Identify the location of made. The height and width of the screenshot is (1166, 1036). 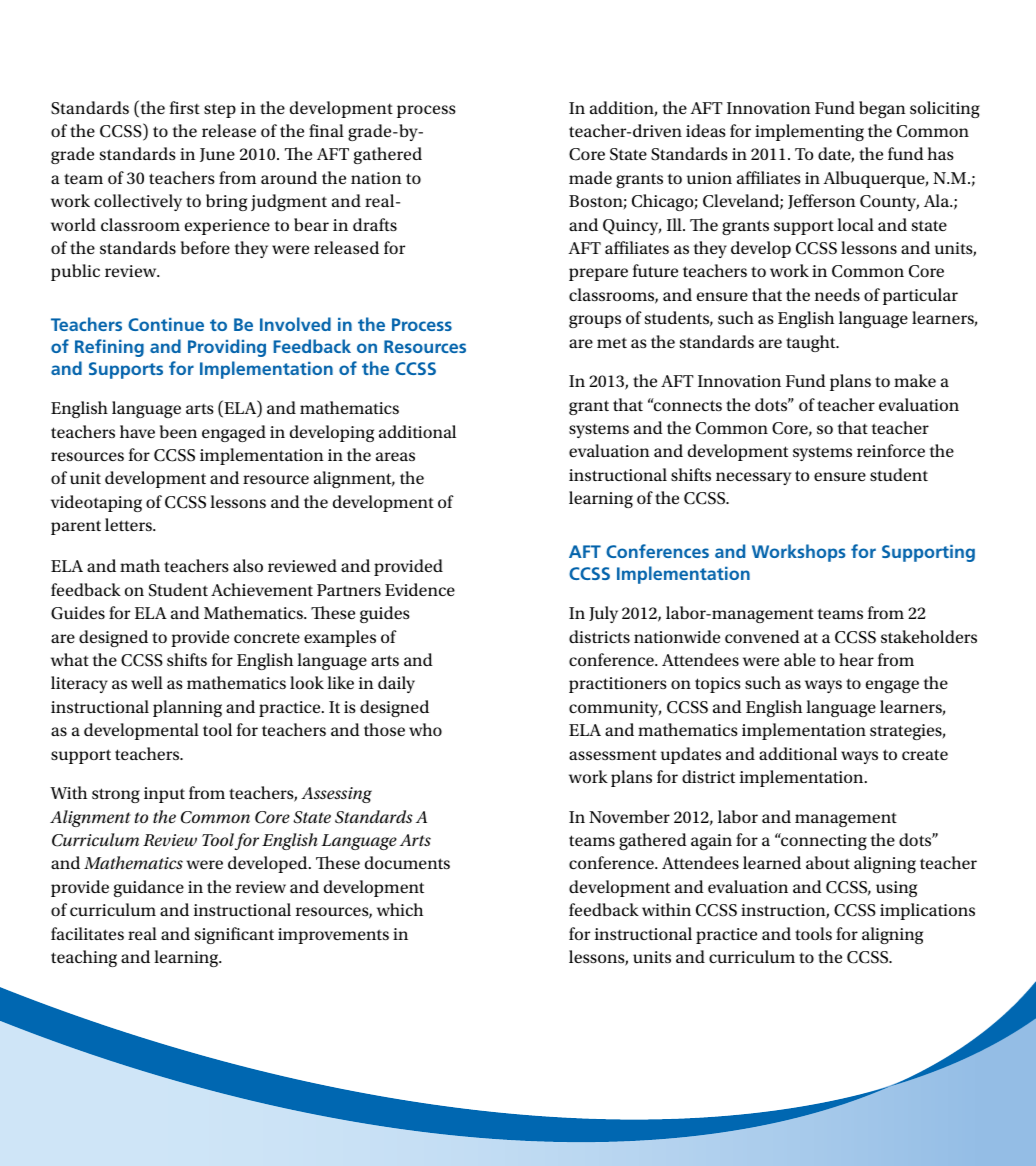
(590, 177).
